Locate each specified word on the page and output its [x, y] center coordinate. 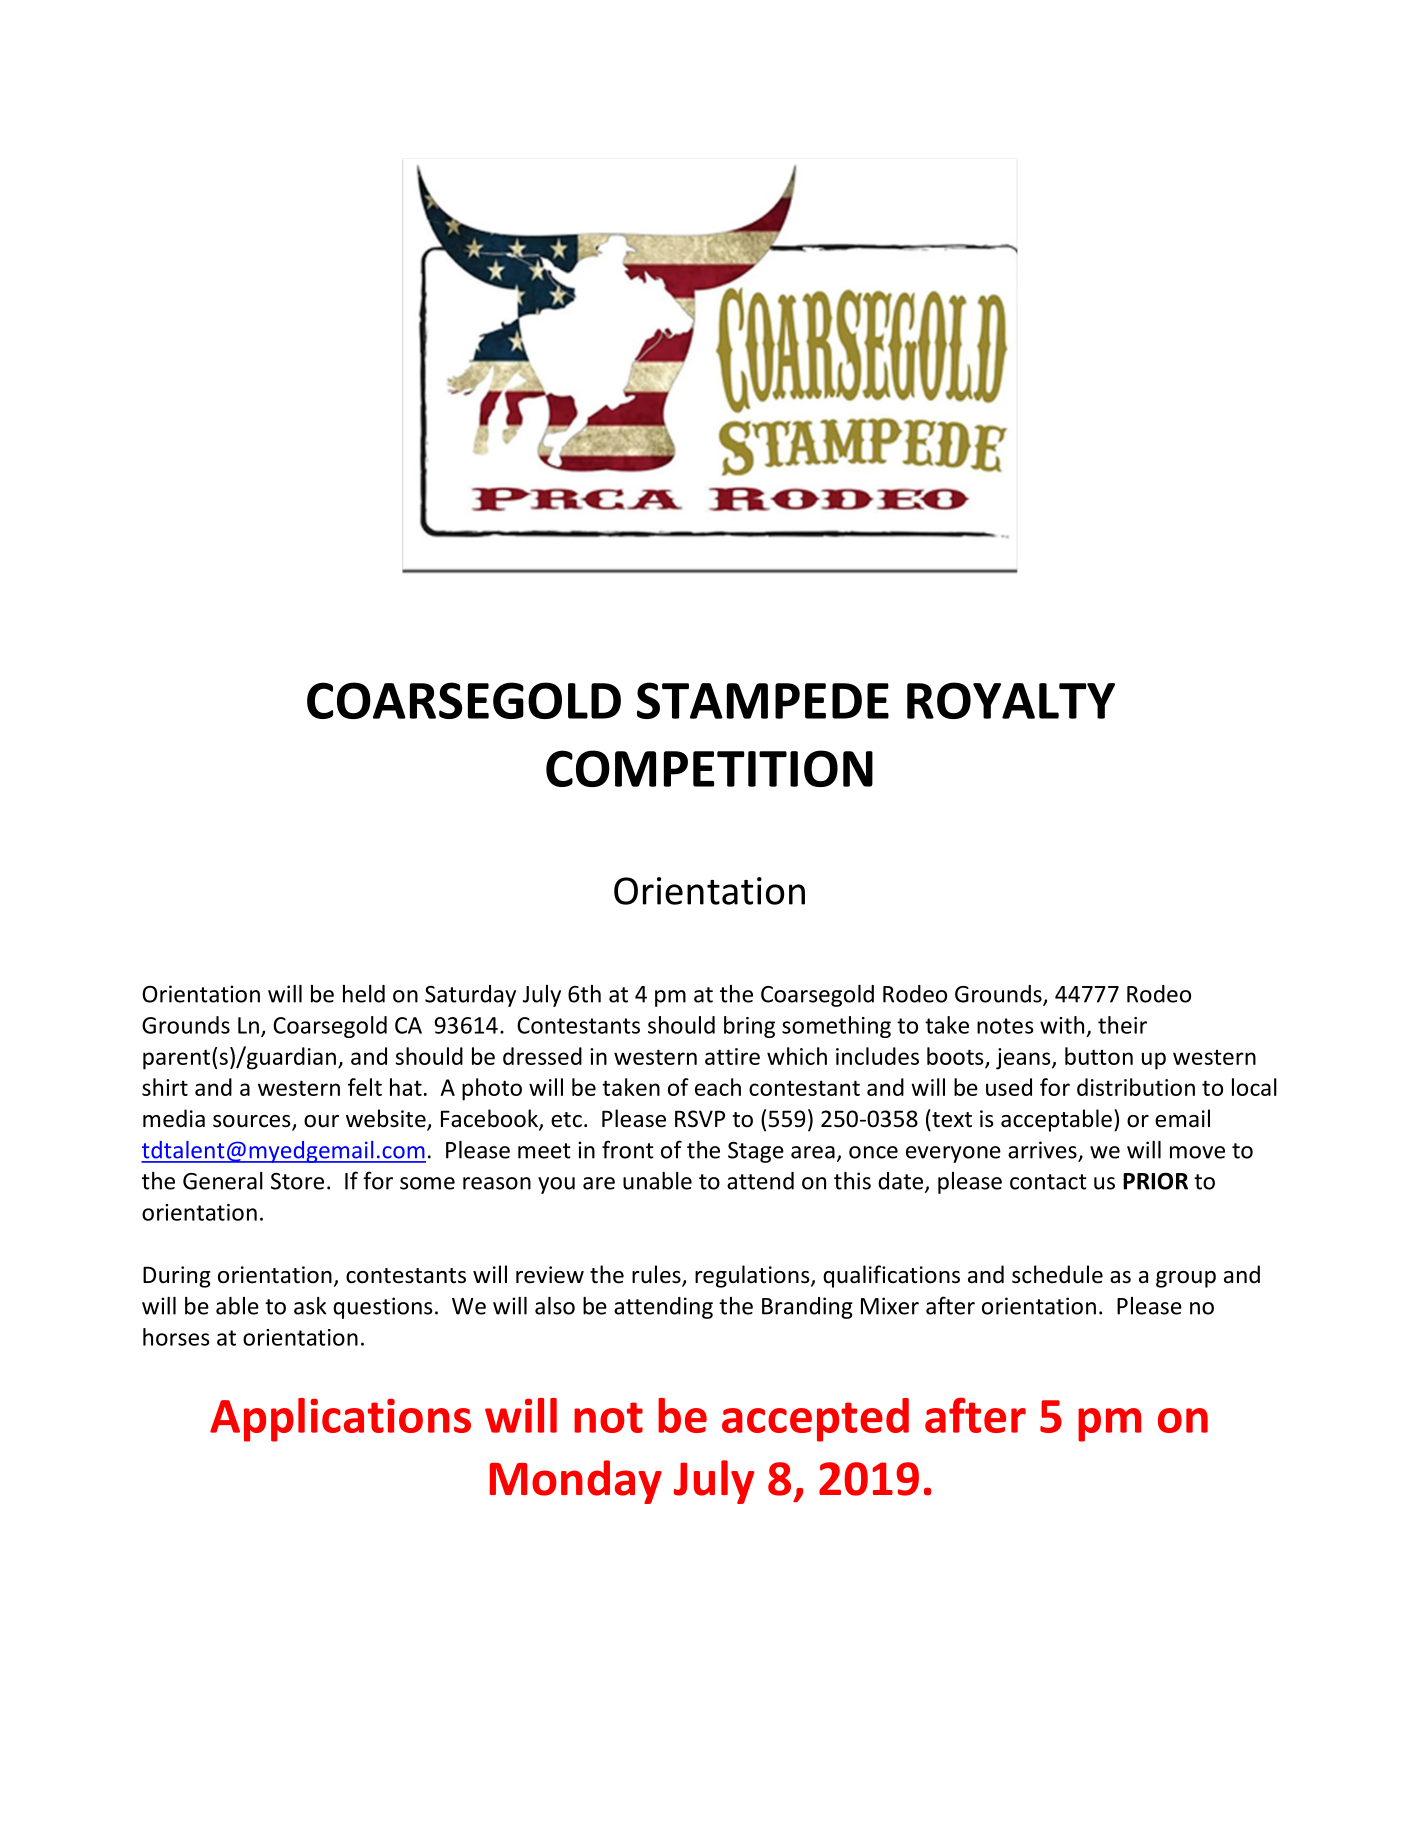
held [364, 994]
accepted [815, 1420]
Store [297, 1181]
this [852, 1181]
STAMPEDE [763, 700]
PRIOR [1155, 1181]
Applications [340, 1420]
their [1122, 1025]
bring [749, 1027]
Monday [576, 1482]
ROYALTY [1011, 700]
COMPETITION [709, 768]
